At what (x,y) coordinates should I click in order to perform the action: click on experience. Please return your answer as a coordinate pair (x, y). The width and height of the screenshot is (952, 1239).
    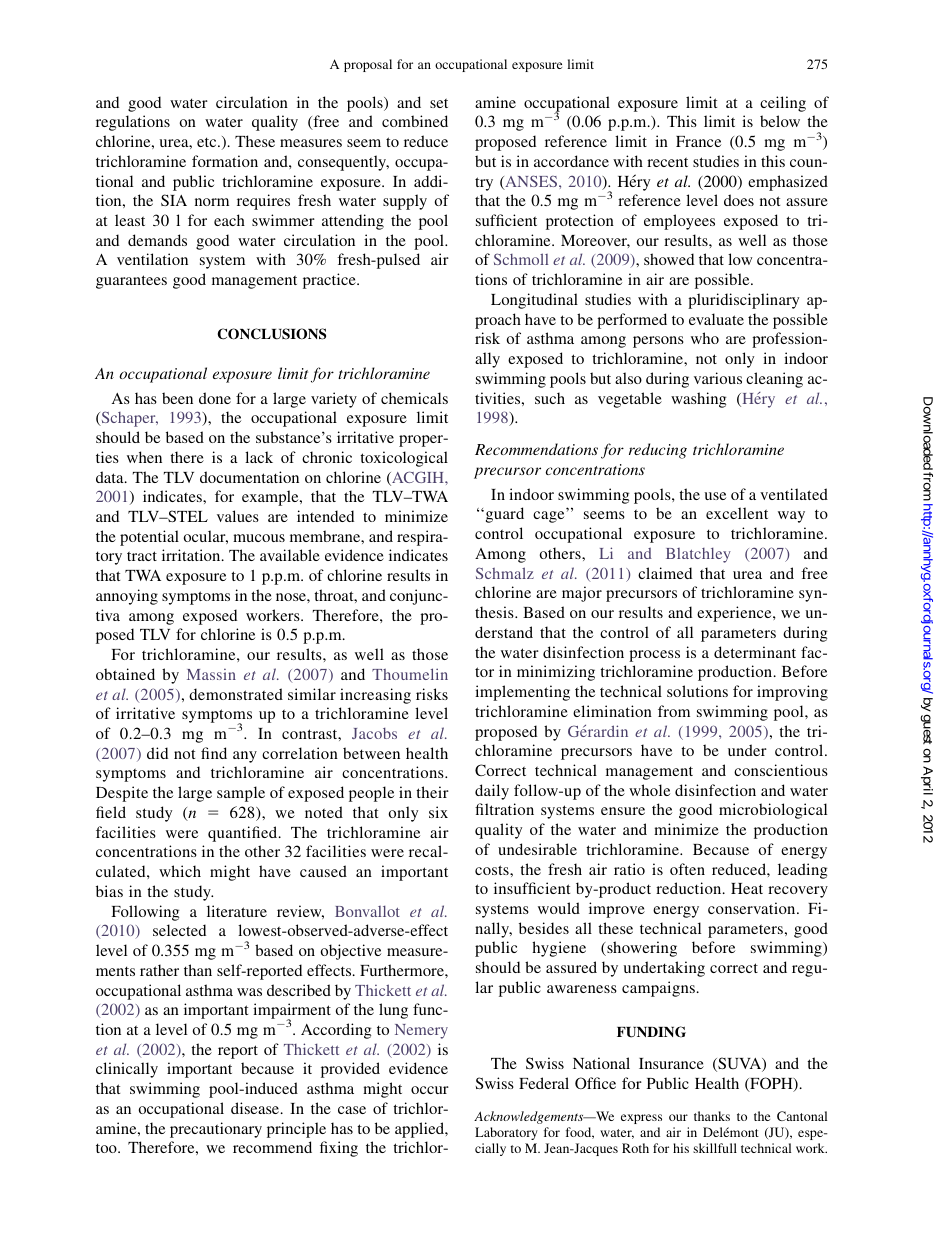
    Looking at the image, I should click on (735, 614).
